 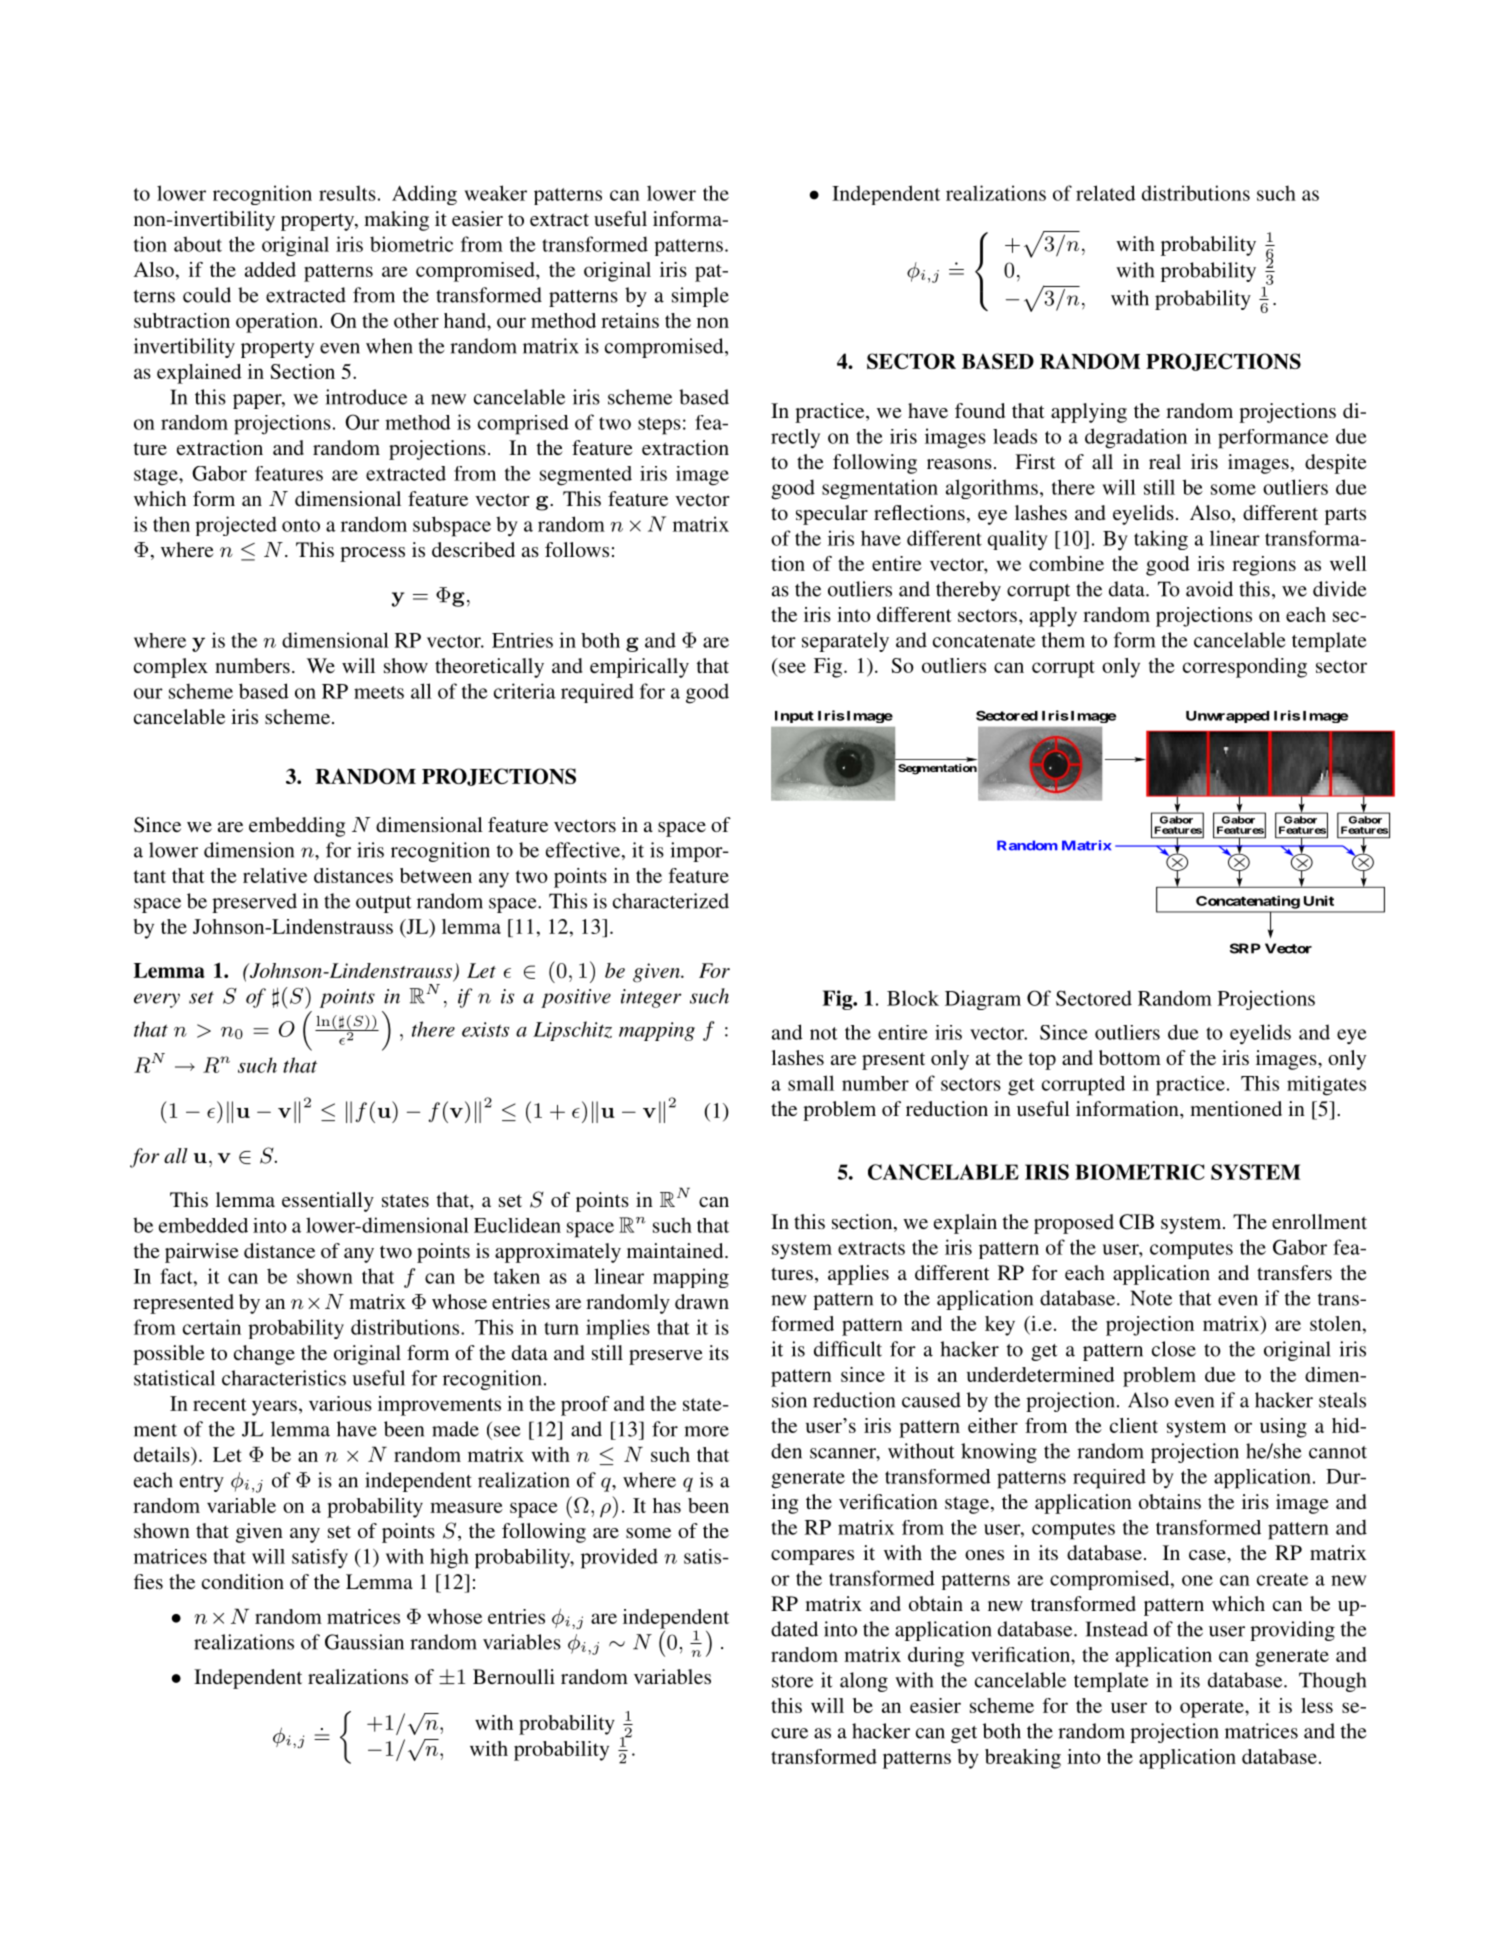 I want to click on related, so click(x=1106, y=193).
